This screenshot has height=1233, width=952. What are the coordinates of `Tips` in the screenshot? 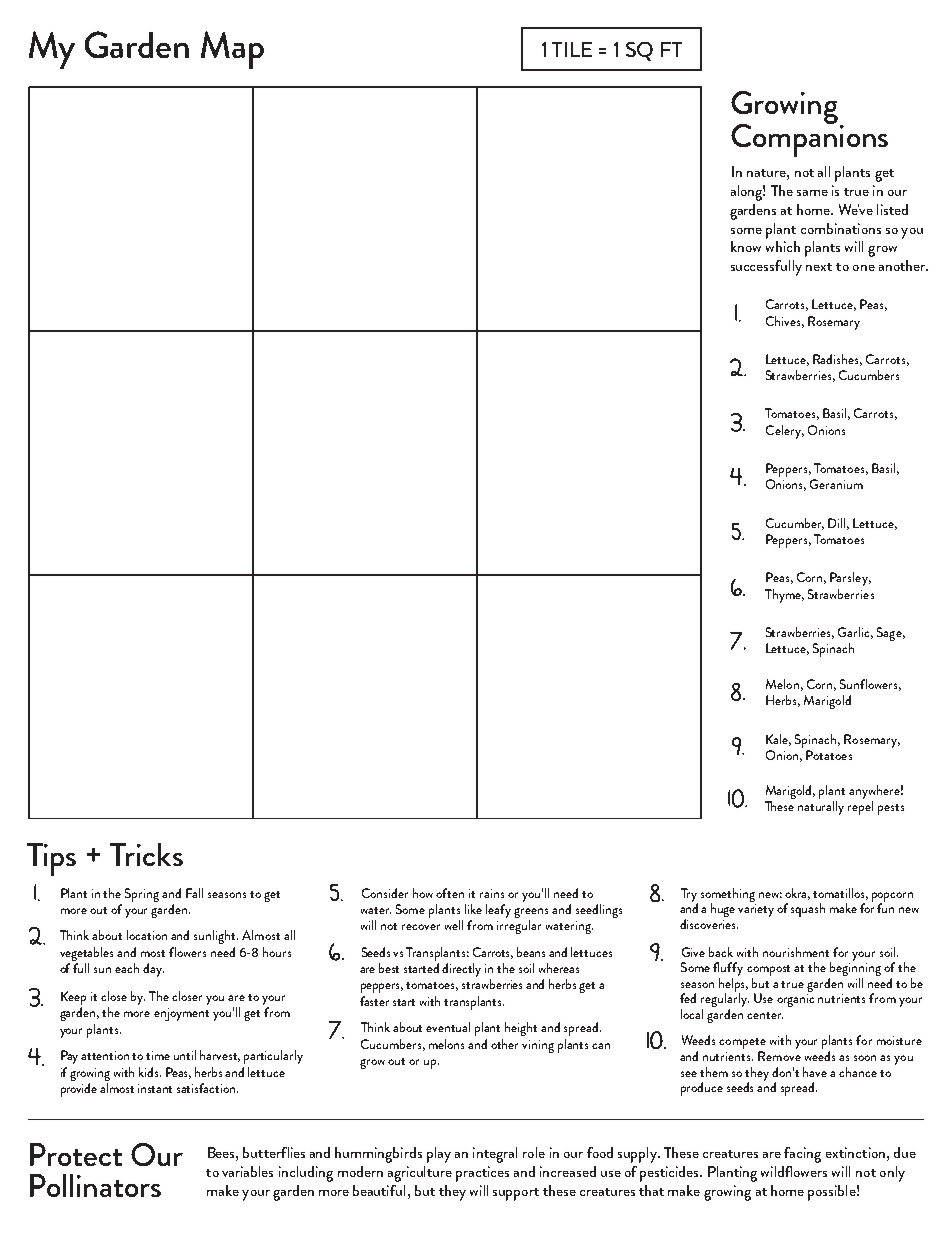 It's located at (51, 859).
